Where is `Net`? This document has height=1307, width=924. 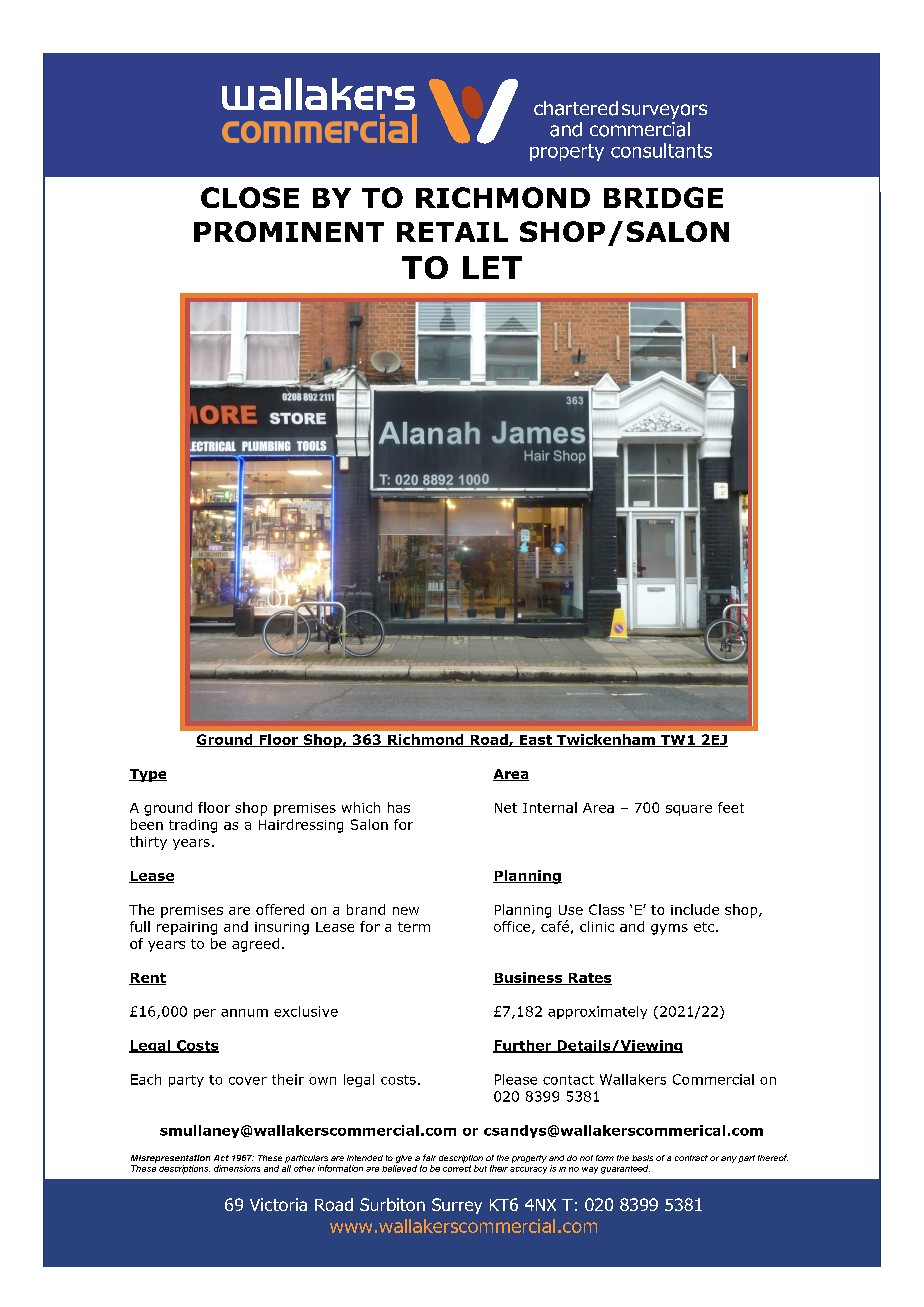
Net is located at coordinates (506, 808).
